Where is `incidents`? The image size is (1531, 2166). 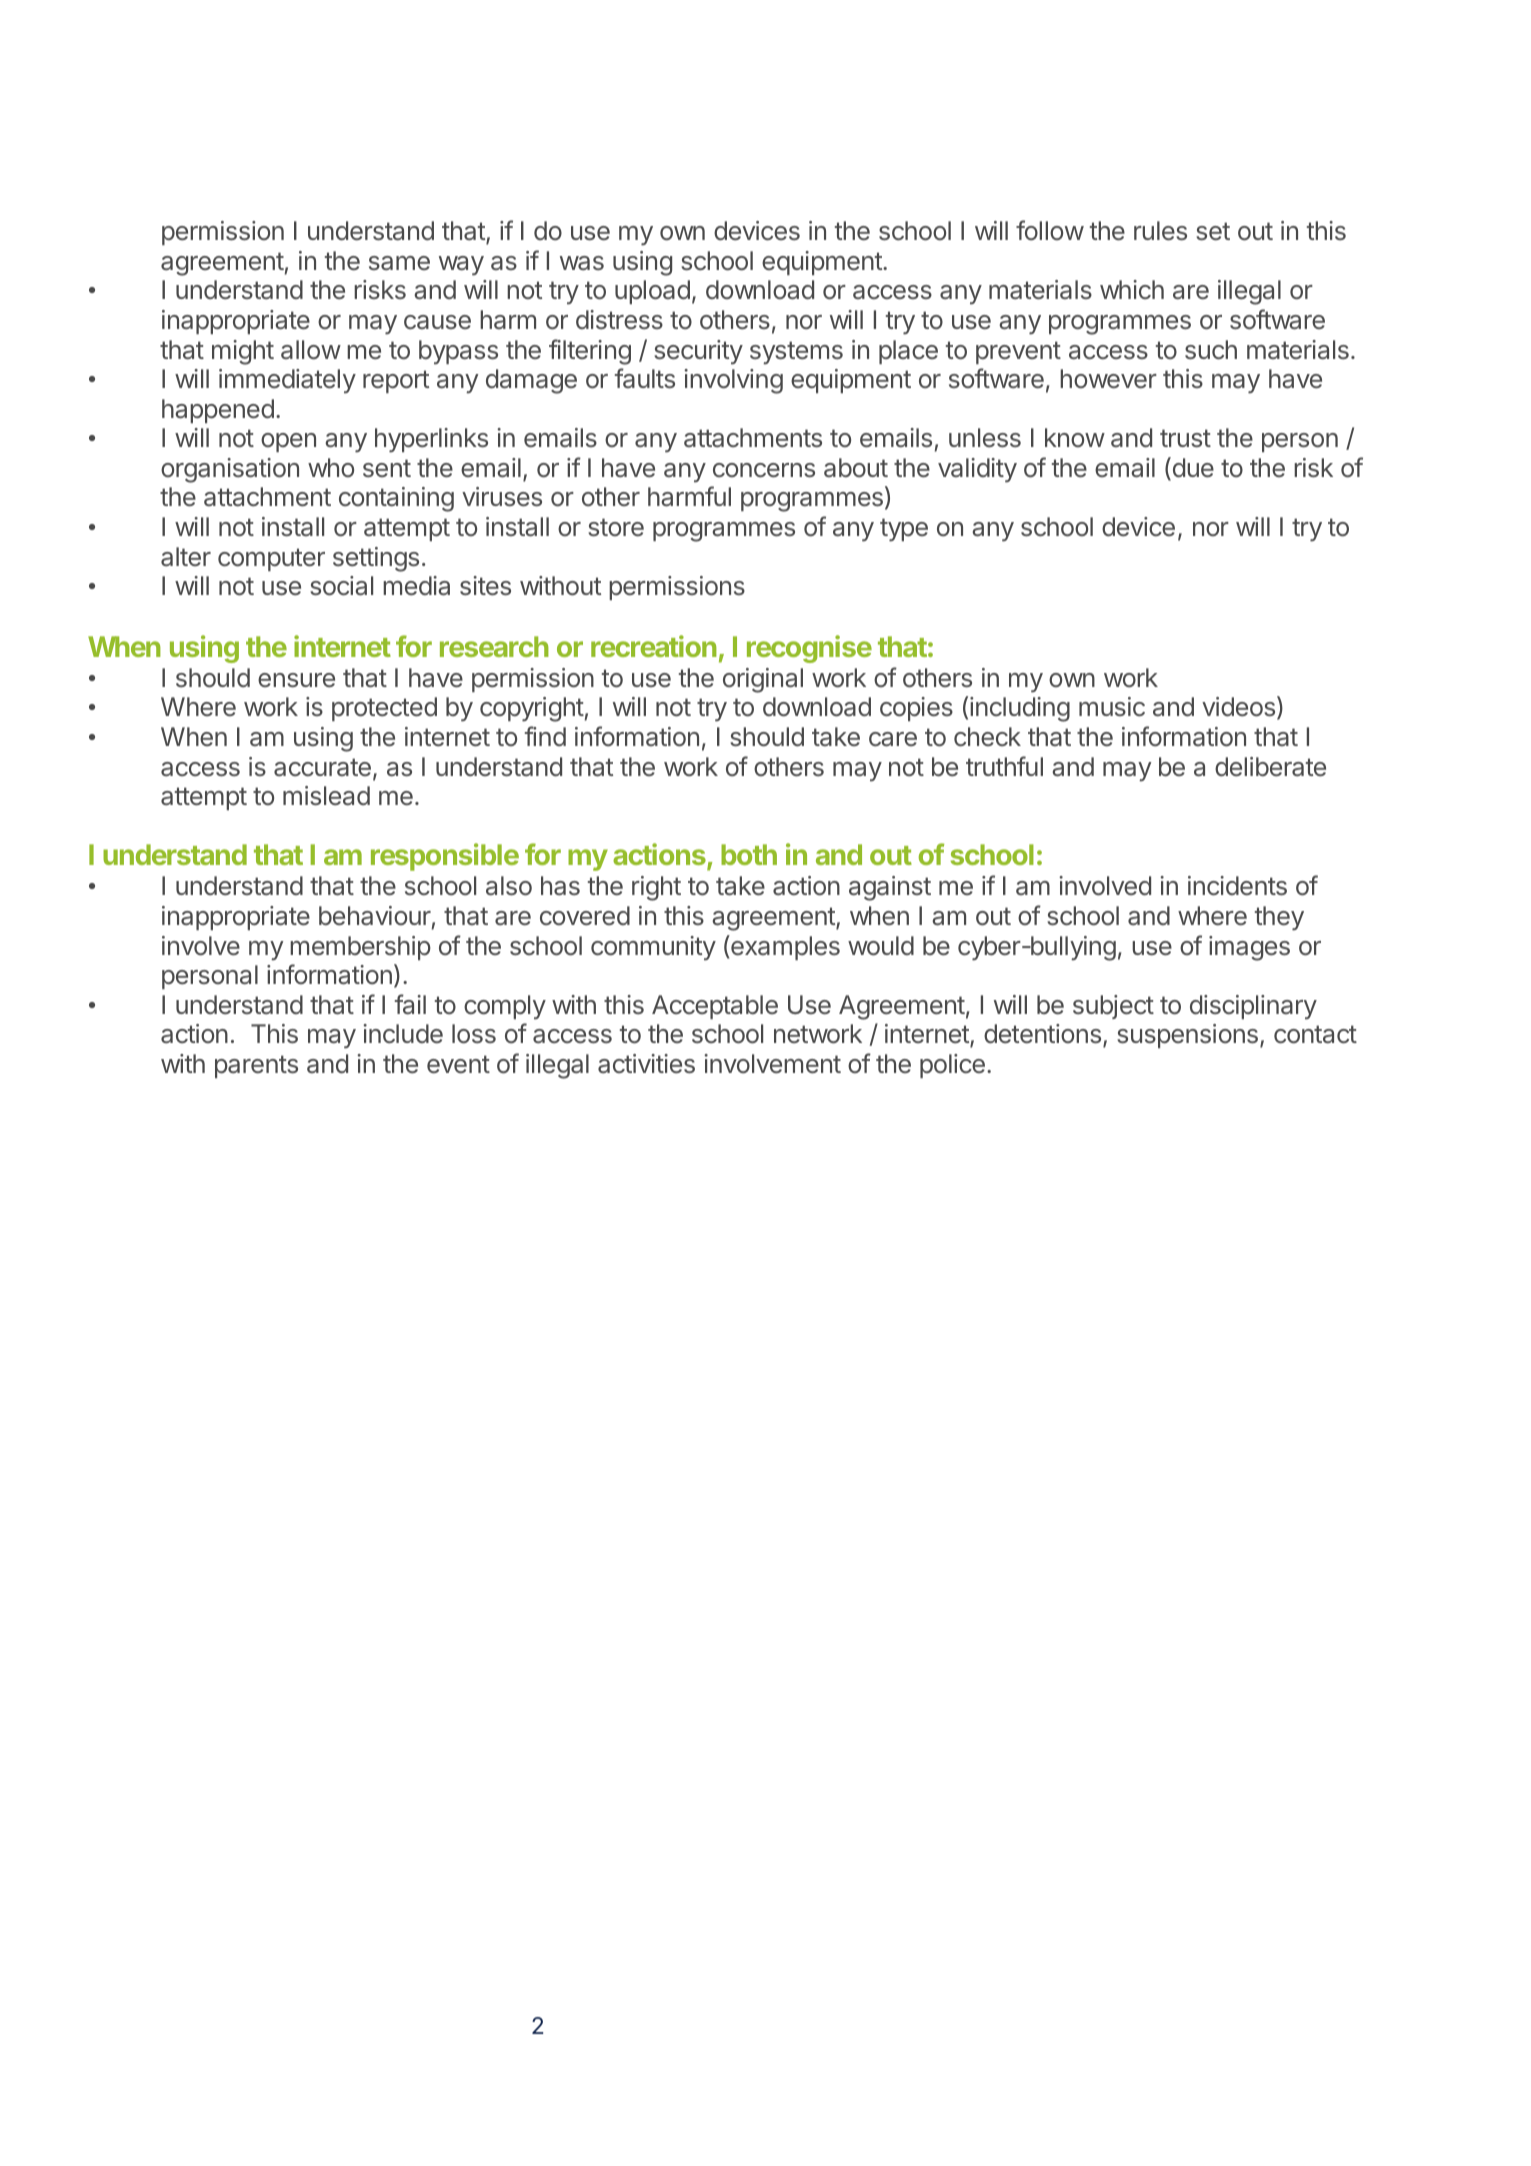 incidents is located at coordinates (1237, 886).
